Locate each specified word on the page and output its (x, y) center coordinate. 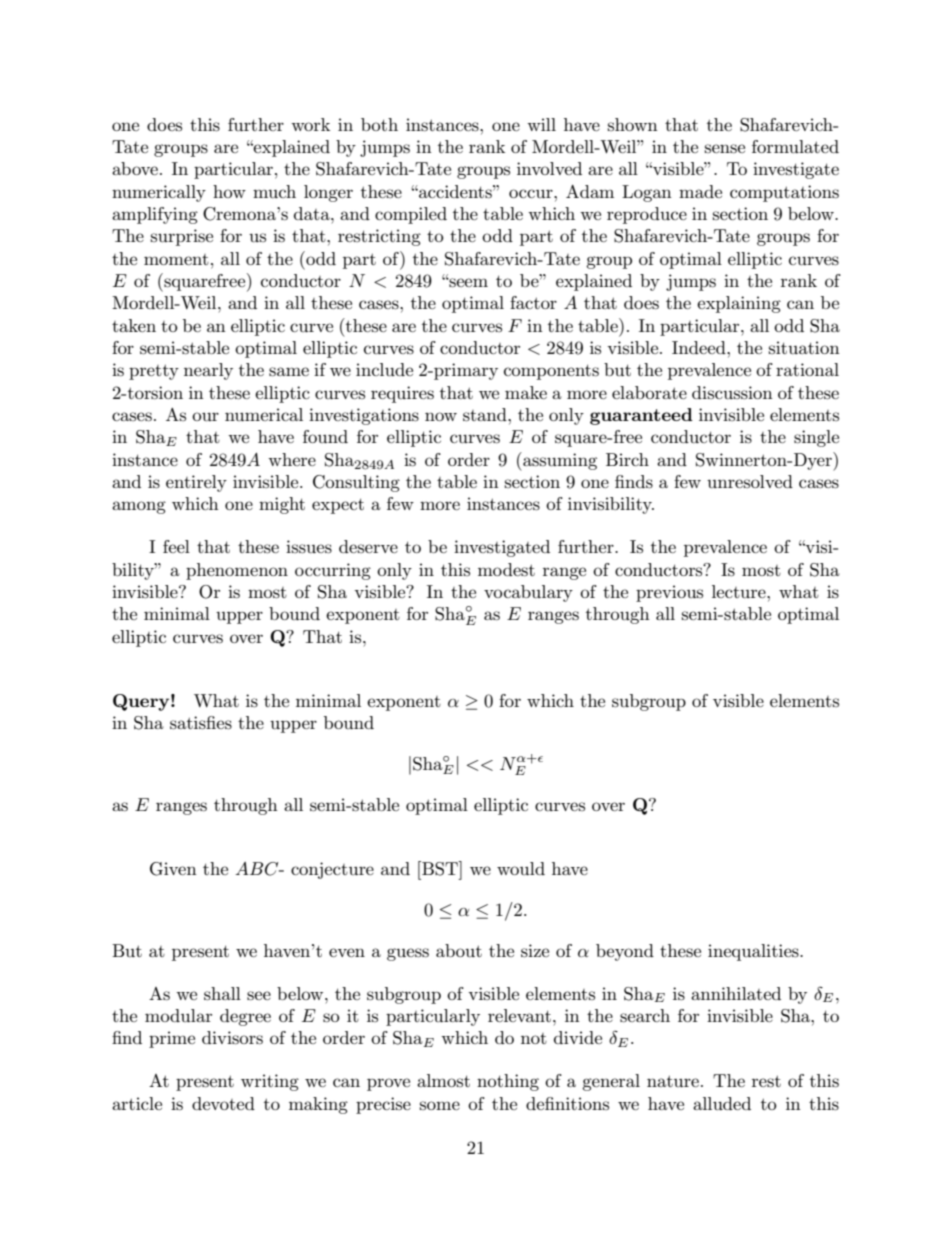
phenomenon (237, 571)
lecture (740, 591)
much (274, 191)
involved (549, 168)
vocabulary (528, 593)
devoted (223, 1103)
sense (725, 149)
